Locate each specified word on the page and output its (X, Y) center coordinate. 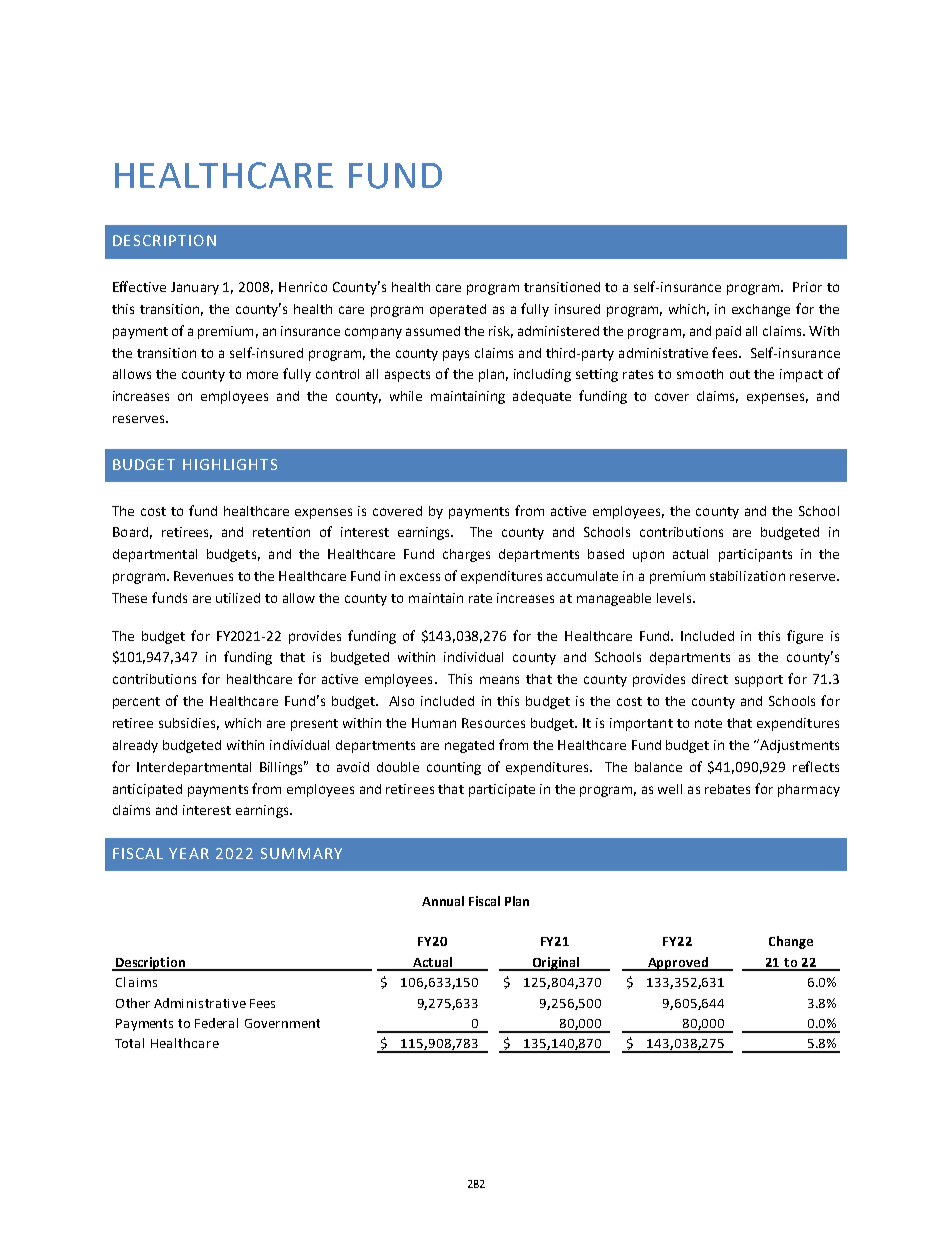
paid (728, 332)
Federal (216, 1023)
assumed (433, 331)
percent (136, 703)
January (195, 288)
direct (710, 679)
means (499, 680)
